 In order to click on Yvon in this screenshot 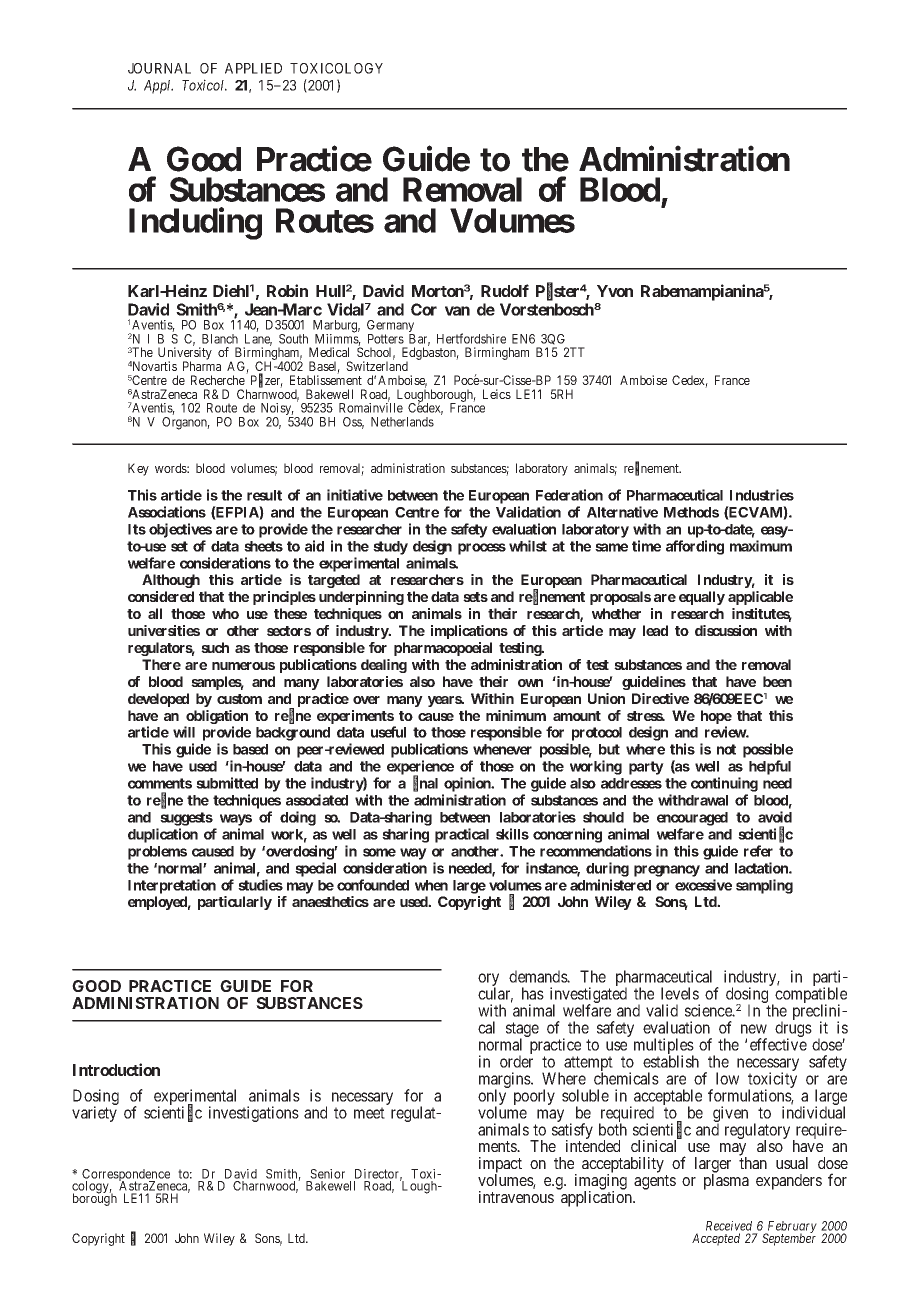, I will do `click(615, 291)`.
